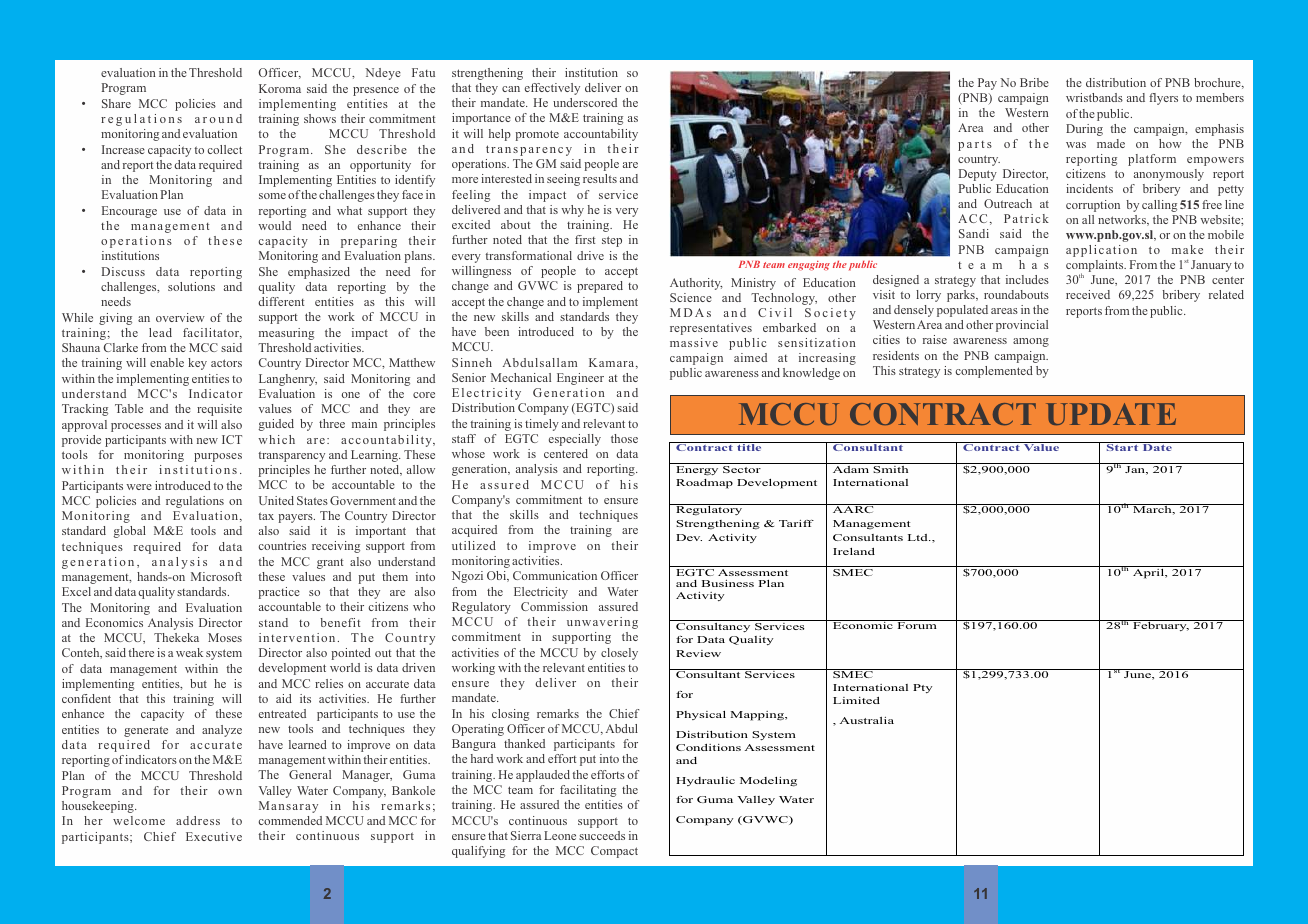 The image size is (1308, 924). I want to click on purposes, so click(218, 457).
